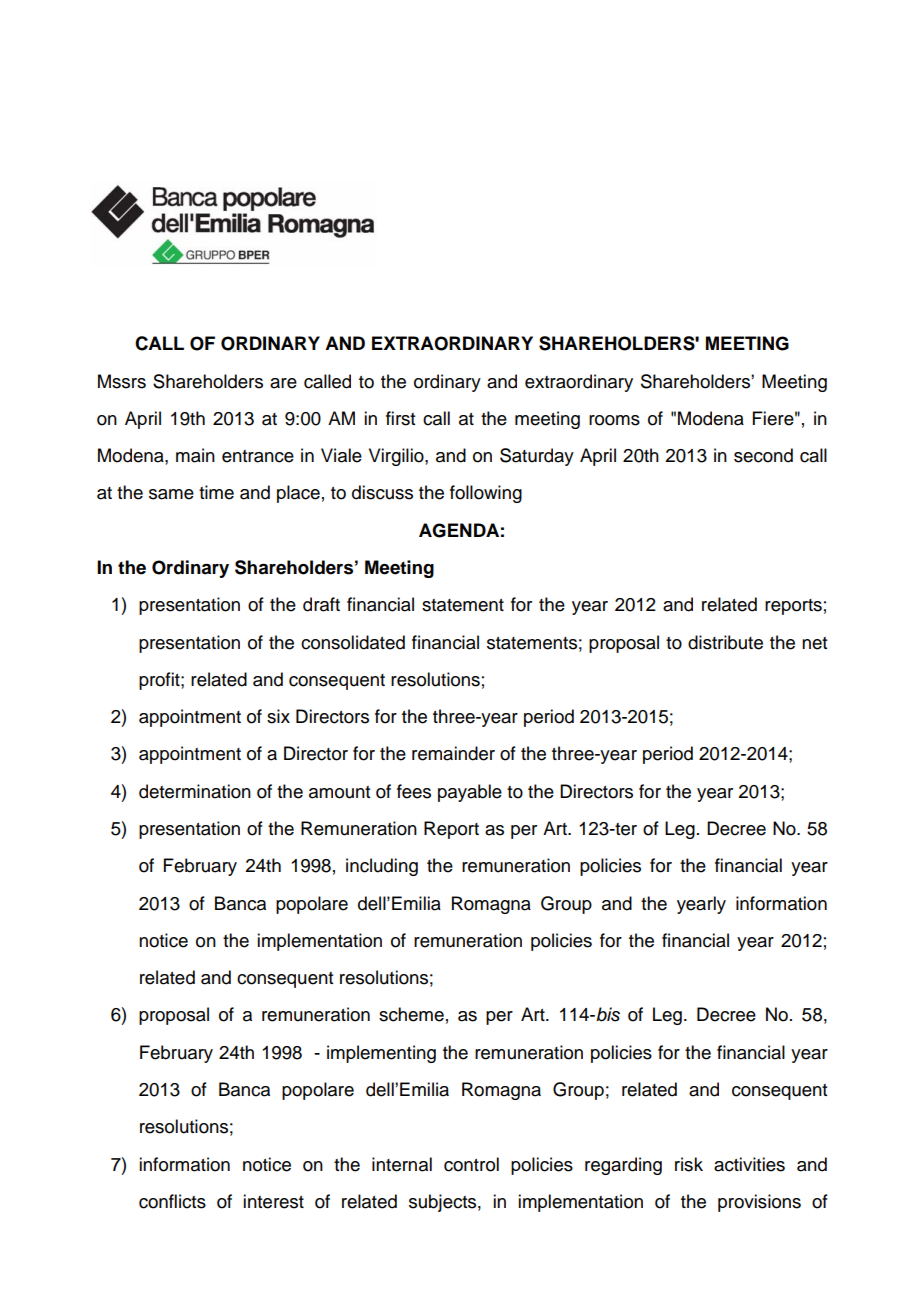 The image size is (924, 1308). Describe the element at coordinates (471, 1164) in the screenshot. I see `control` at that location.
